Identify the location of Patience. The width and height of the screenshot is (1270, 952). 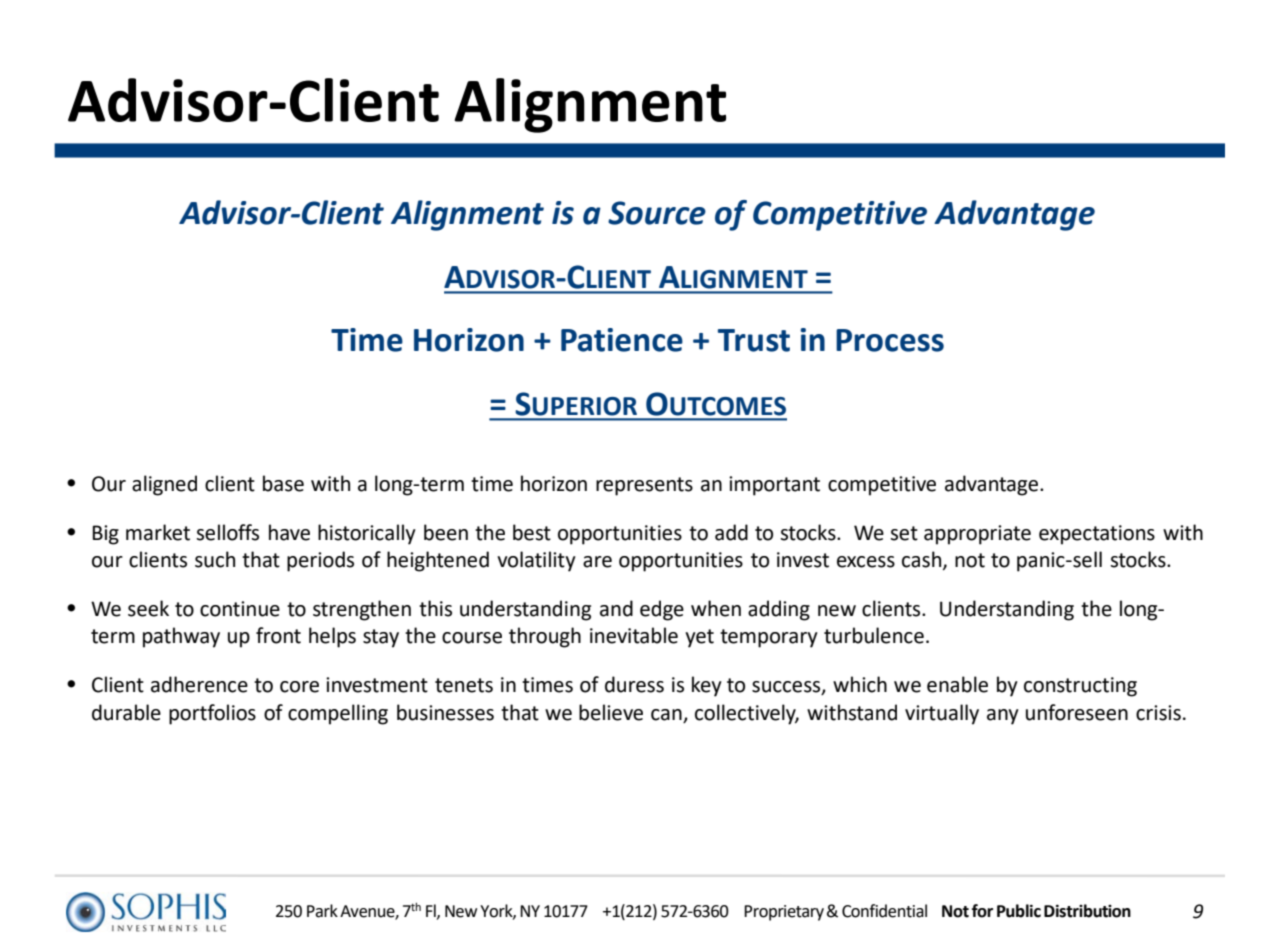
(622, 340).
